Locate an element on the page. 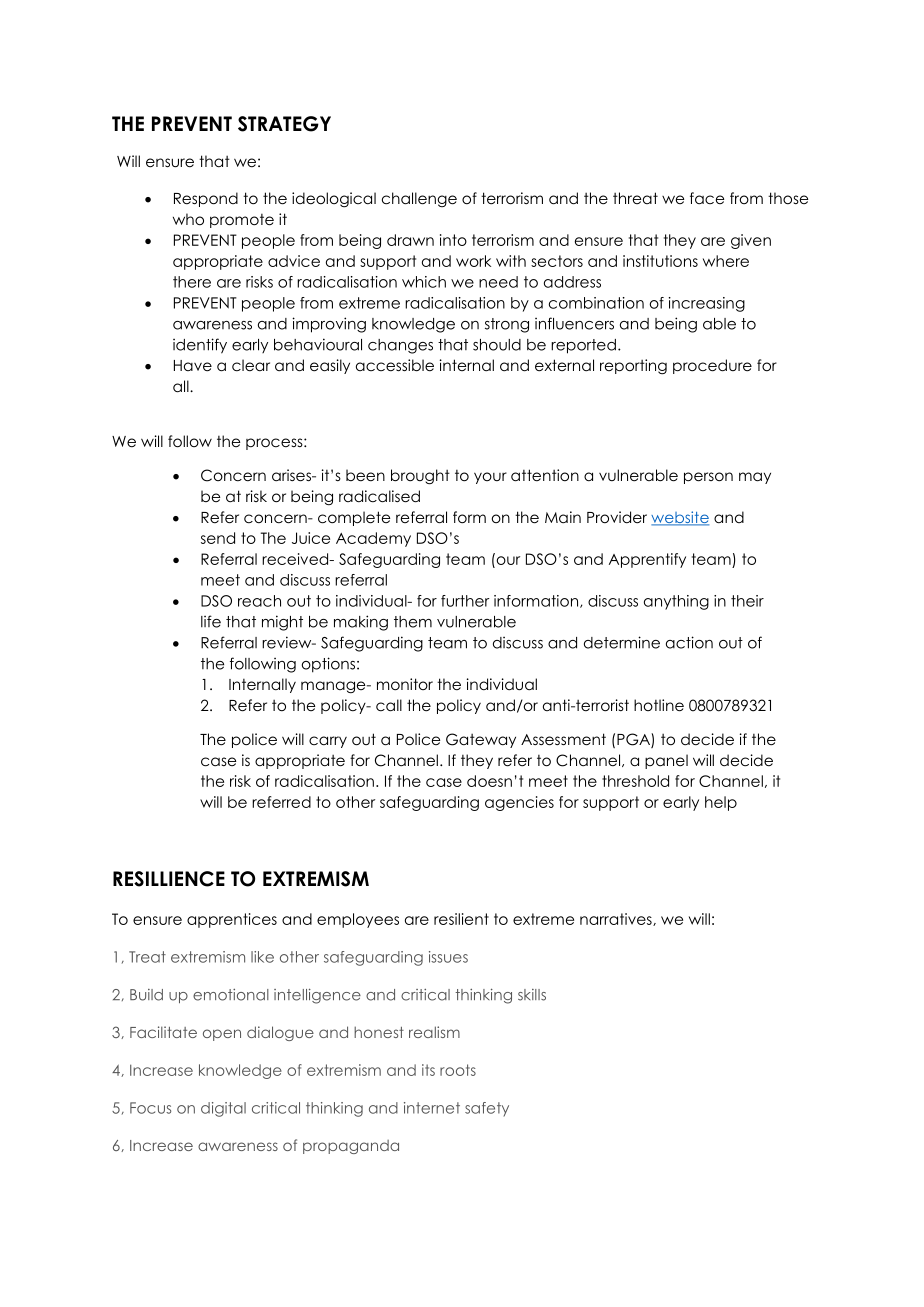 Image resolution: width=924 pixels, height=1307 pixels. digital is located at coordinates (223, 1109).
